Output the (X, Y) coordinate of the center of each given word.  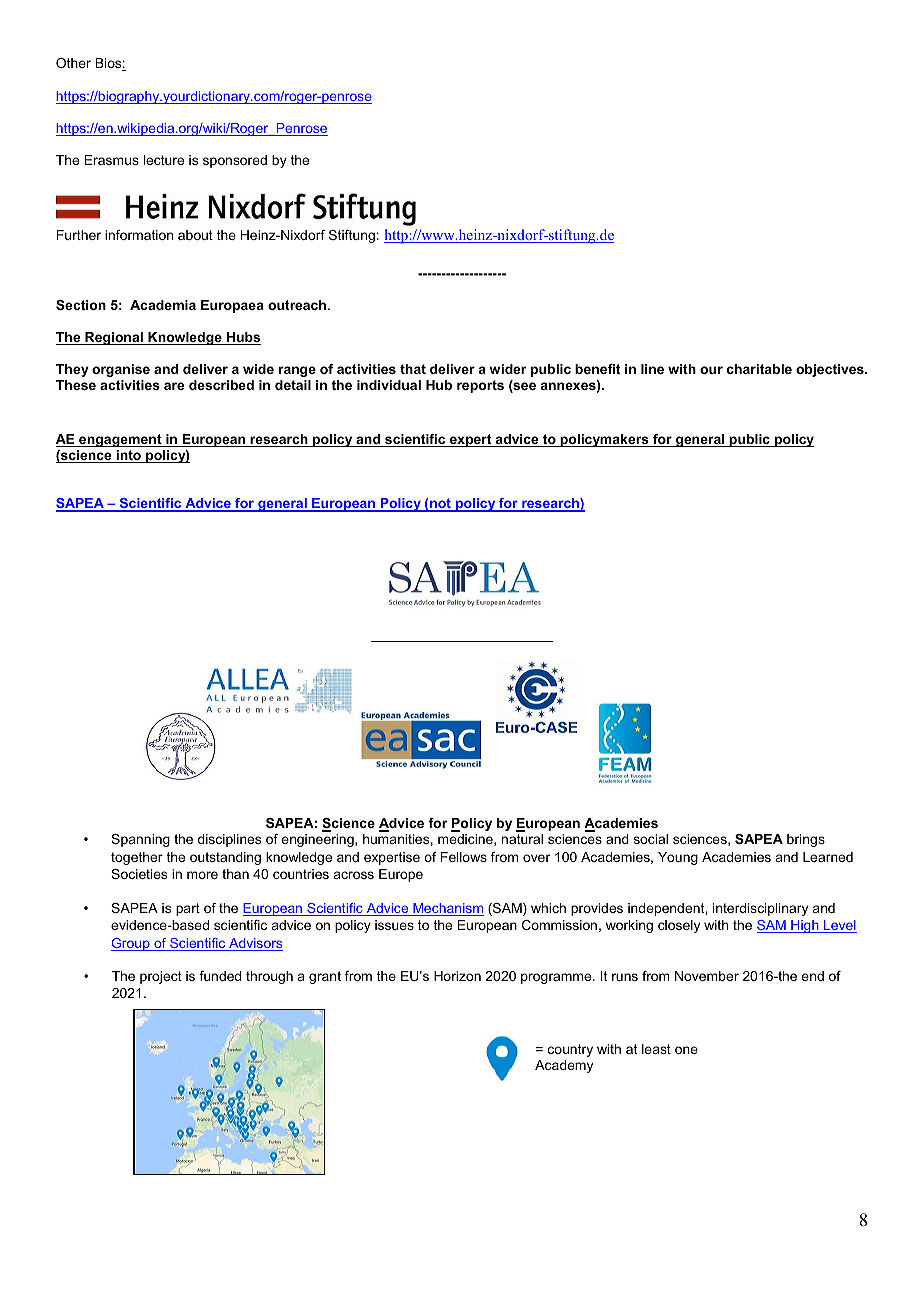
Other (73, 63)
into (128, 456)
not (440, 504)
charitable (759, 369)
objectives (831, 370)
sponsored (235, 161)
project (161, 977)
